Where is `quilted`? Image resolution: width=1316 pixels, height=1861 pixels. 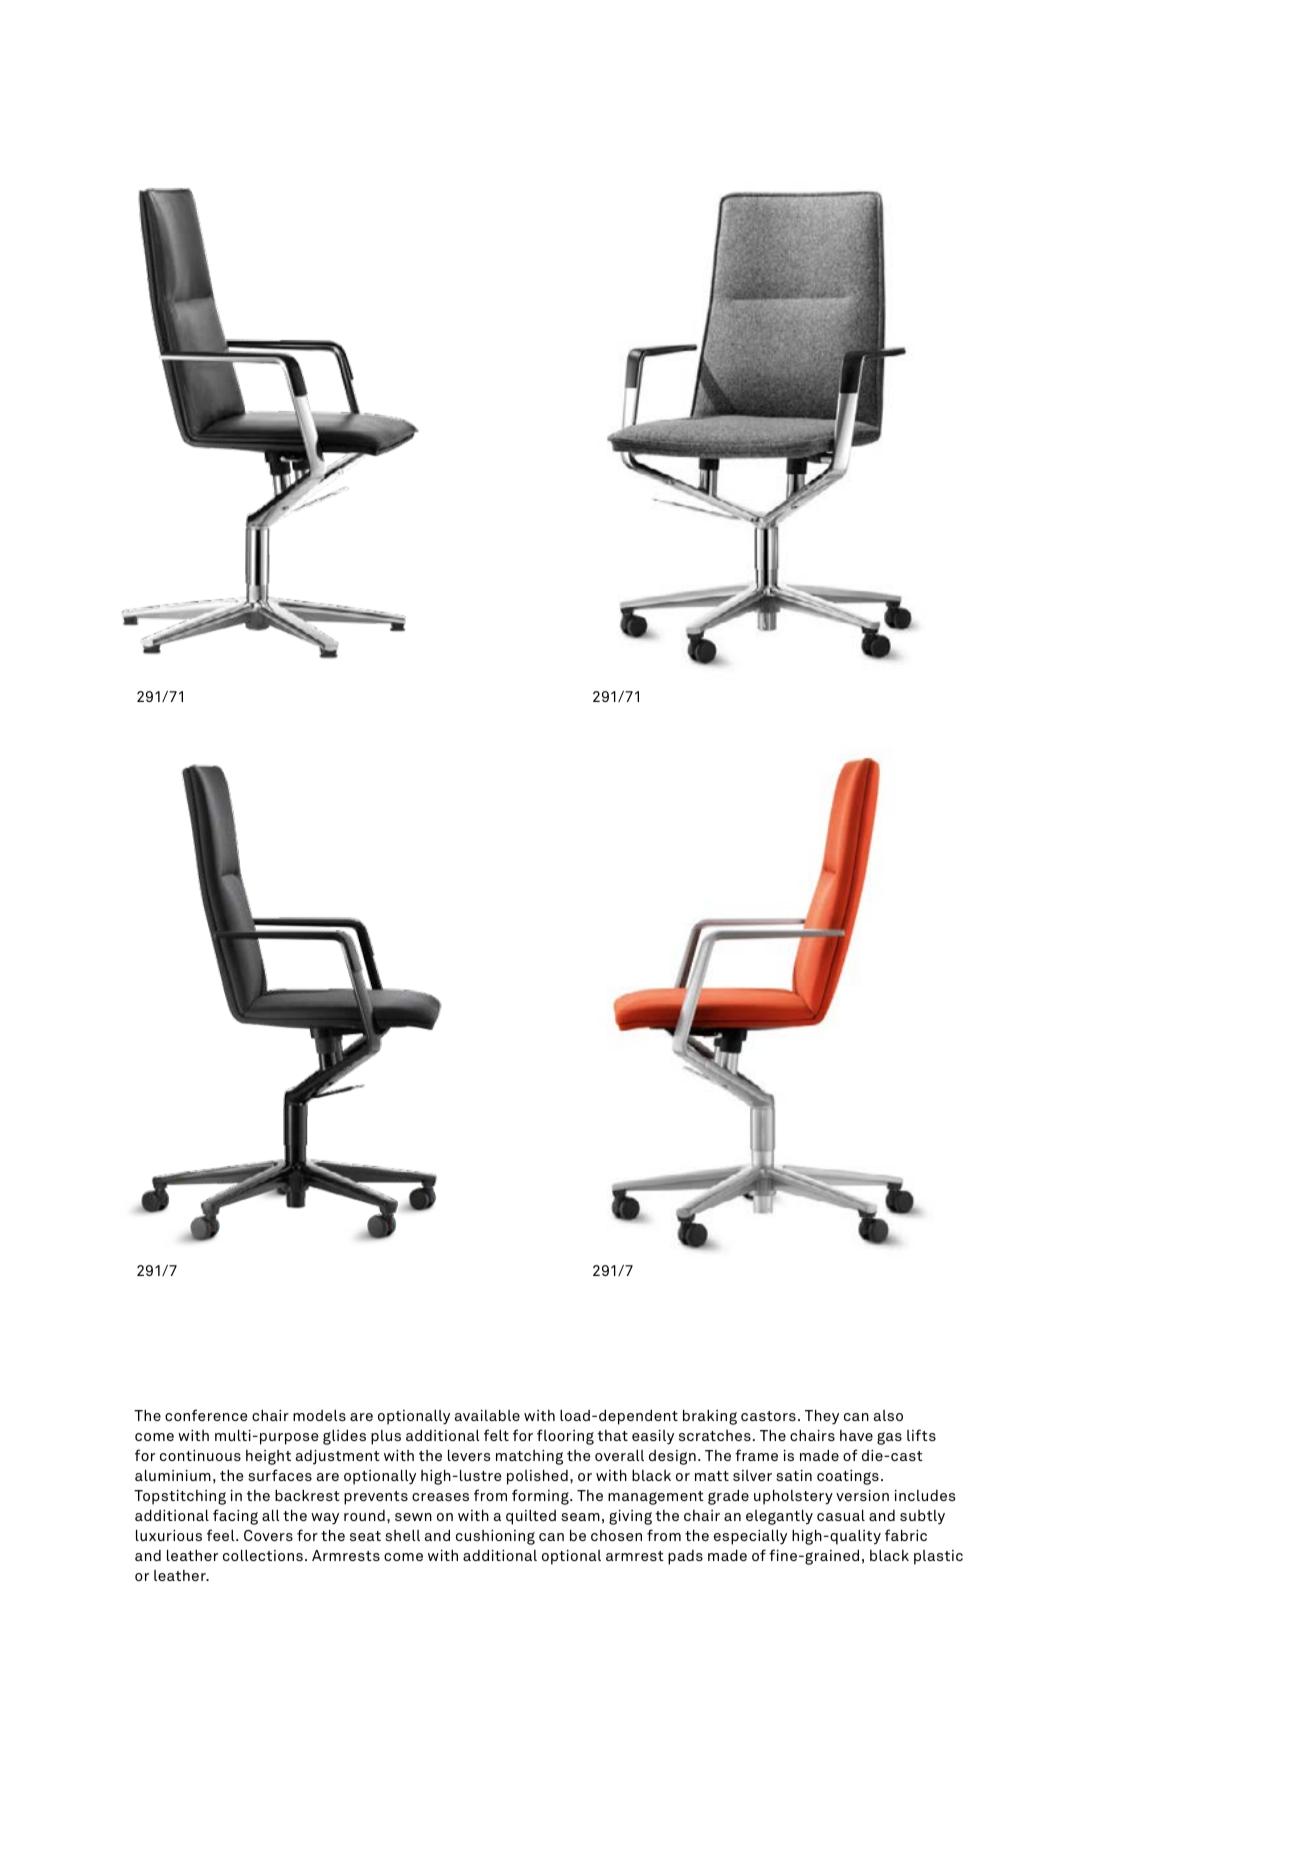 quilted is located at coordinates (531, 1517).
